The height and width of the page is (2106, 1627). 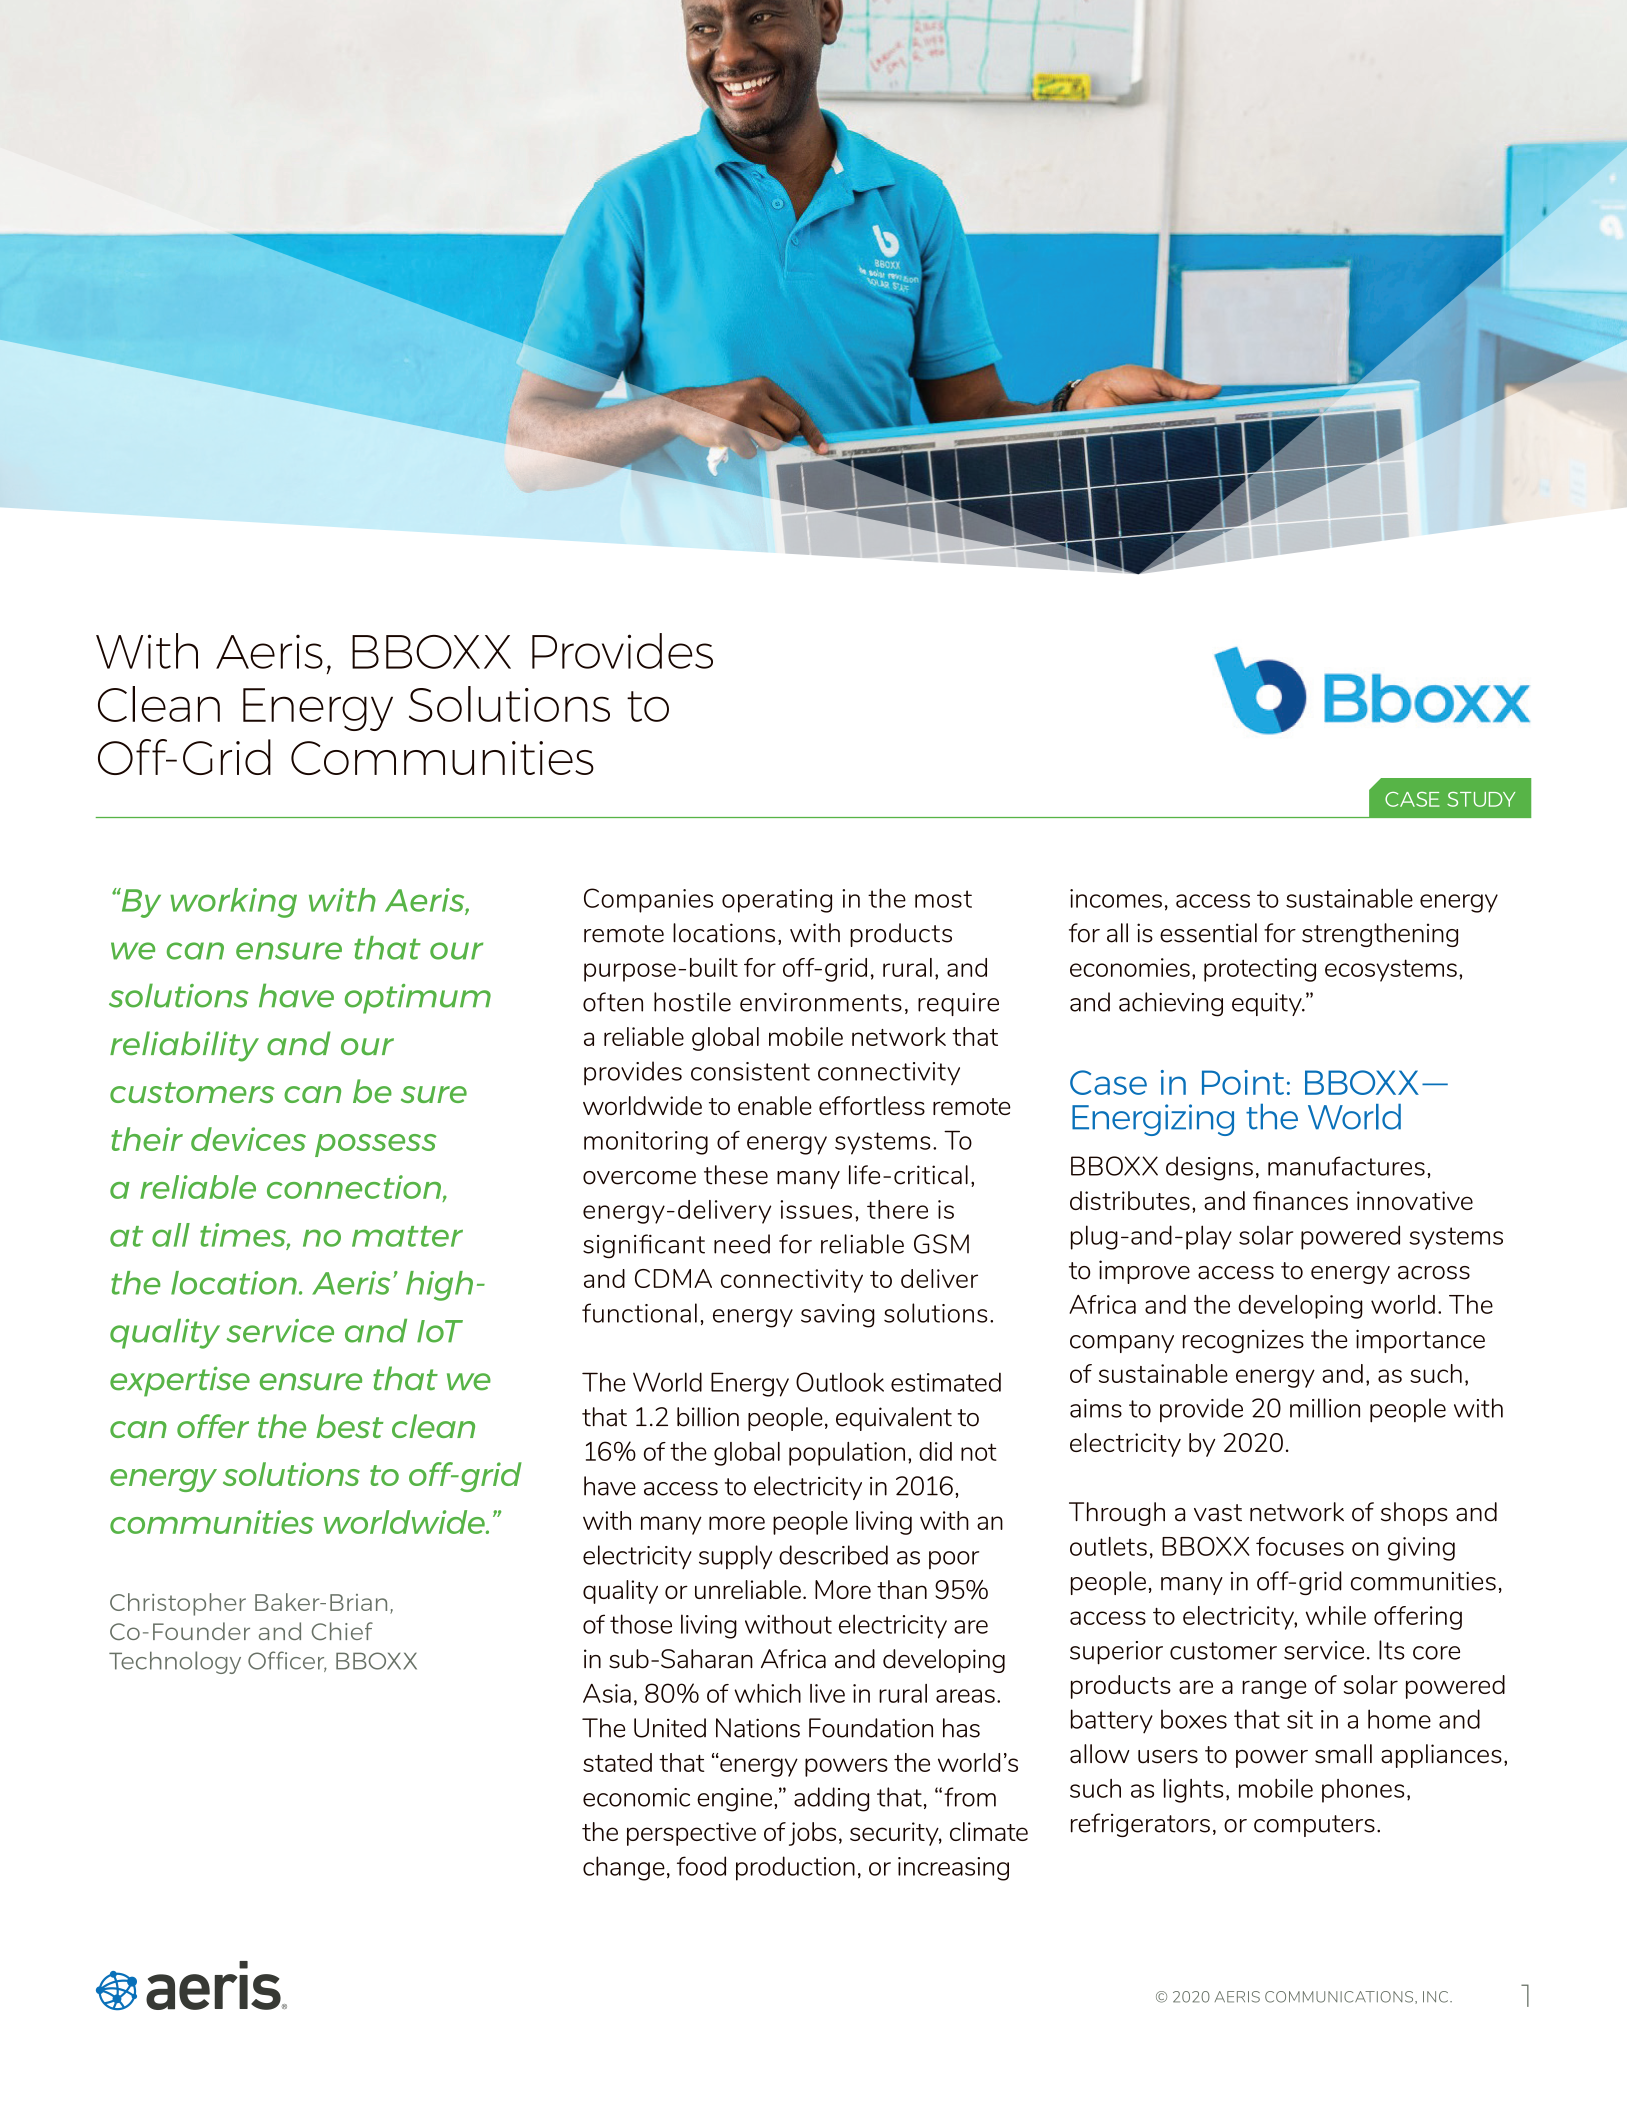 What do you see at coordinates (1300, 1200) in the page?
I see `finances` at bounding box center [1300, 1200].
